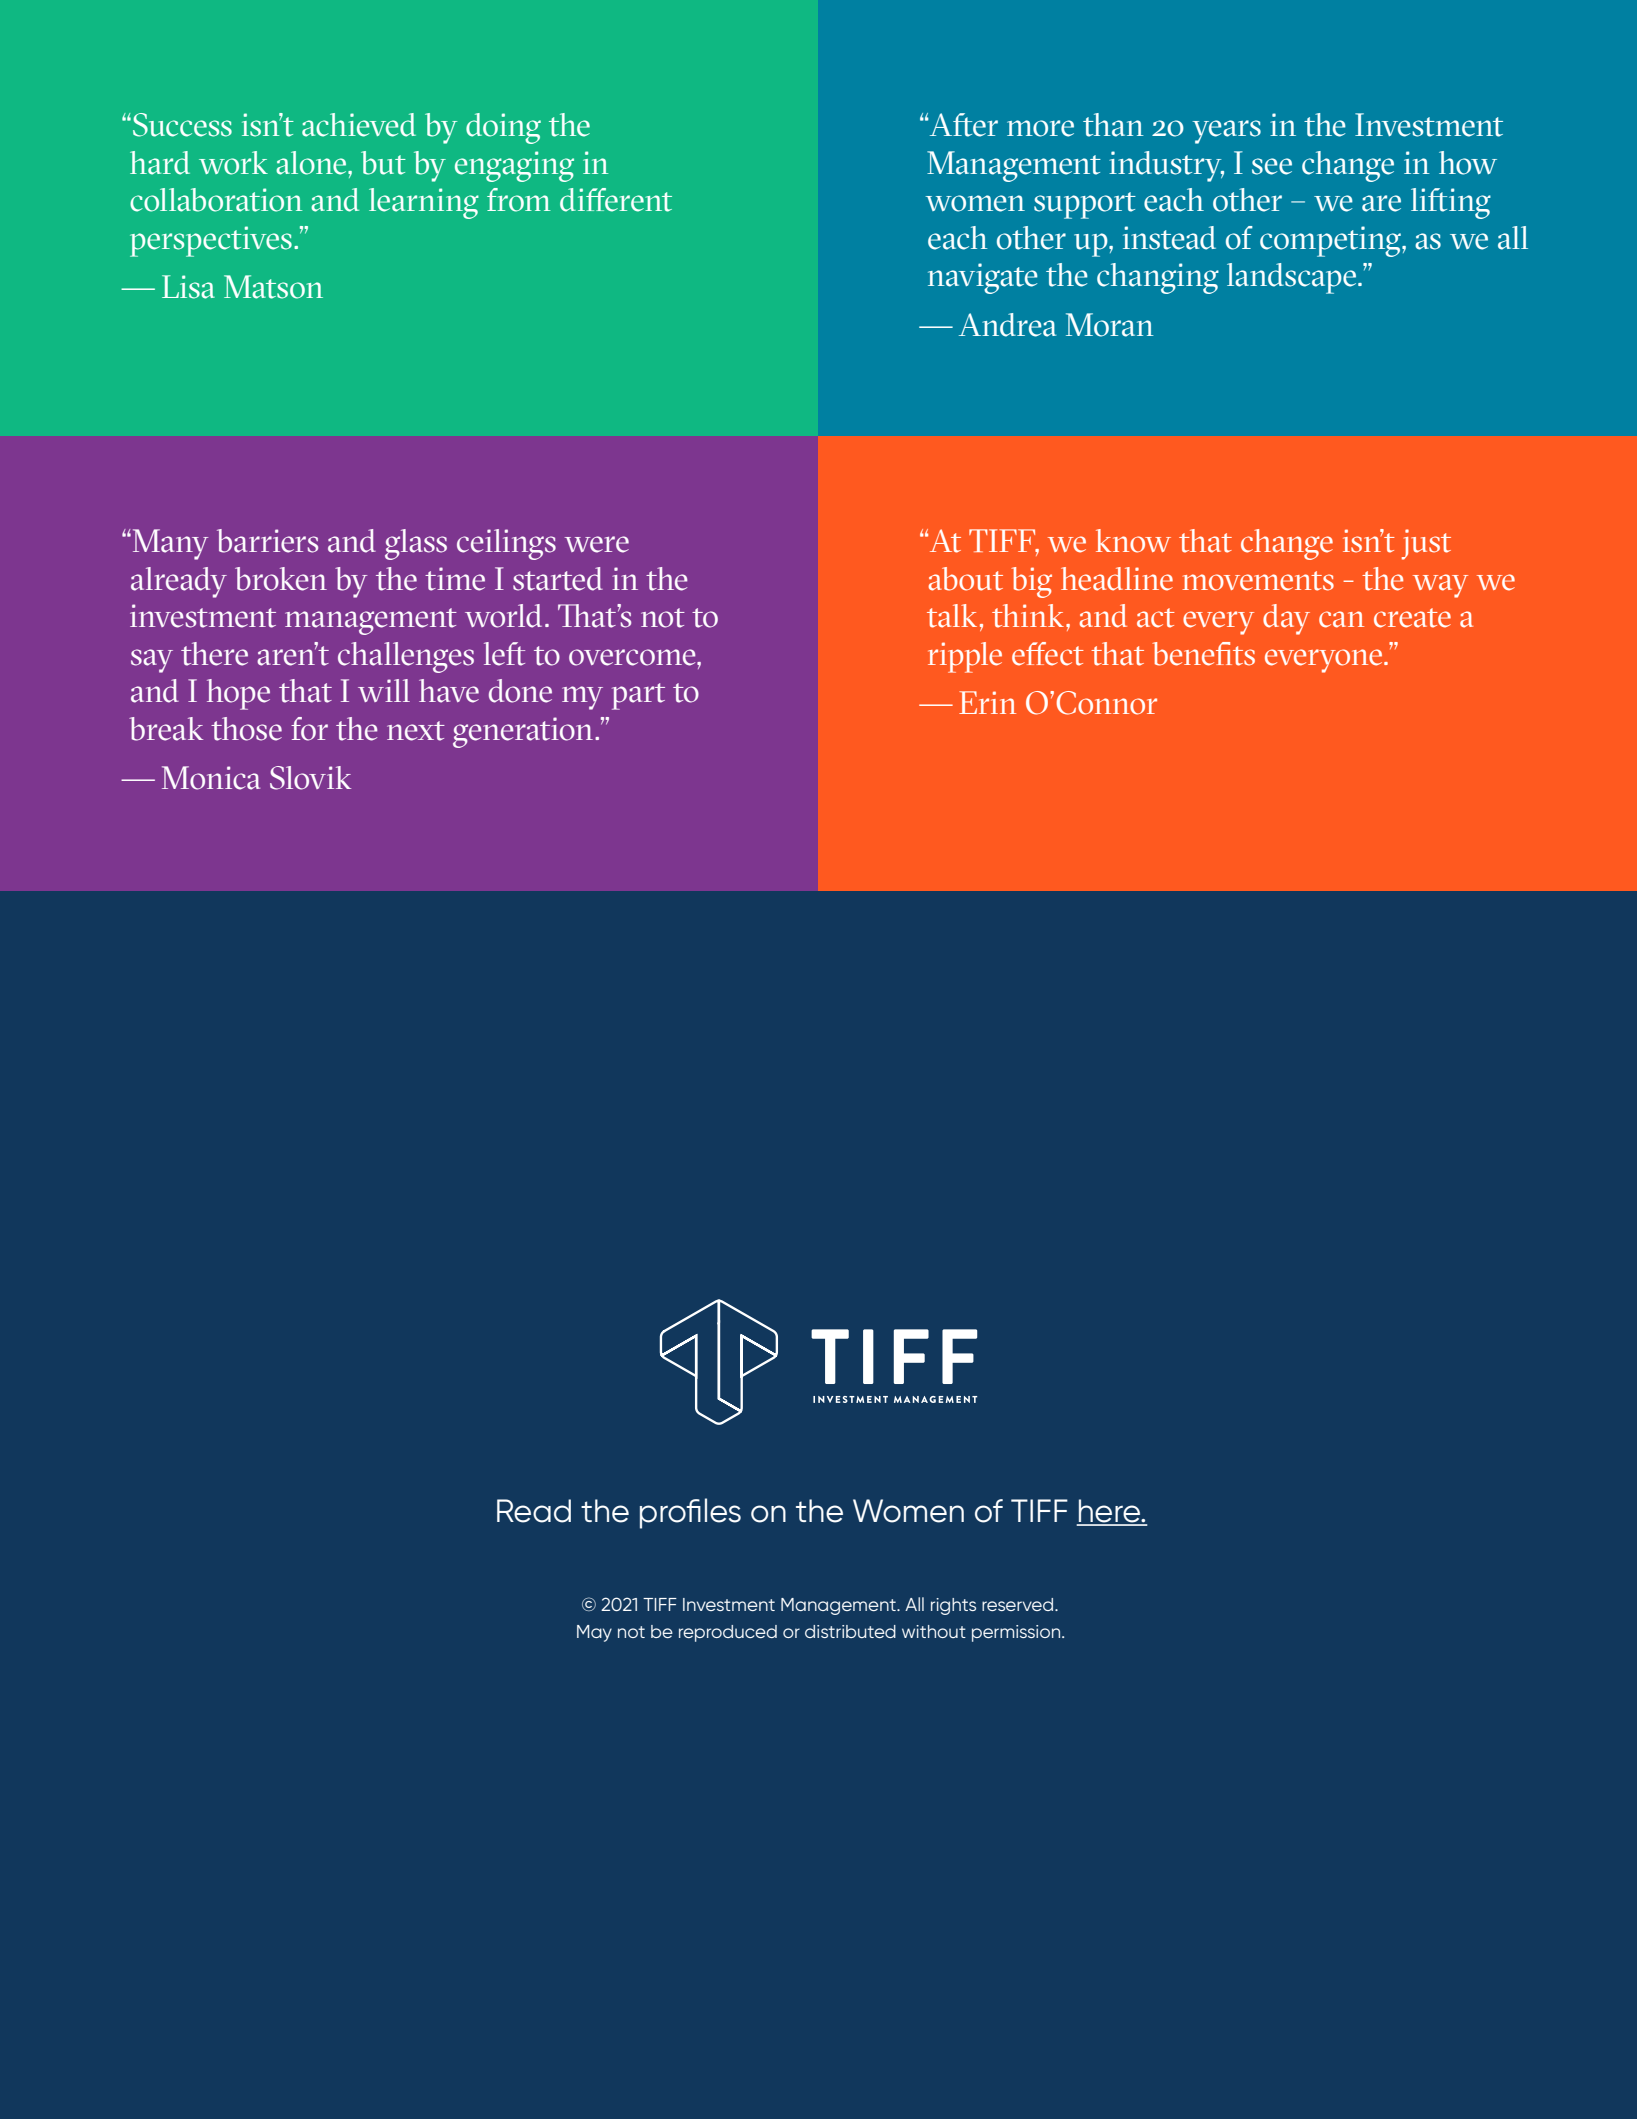 The width and height of the image is (1637, 2119). I want to click on Erin, so click(987, 702).
